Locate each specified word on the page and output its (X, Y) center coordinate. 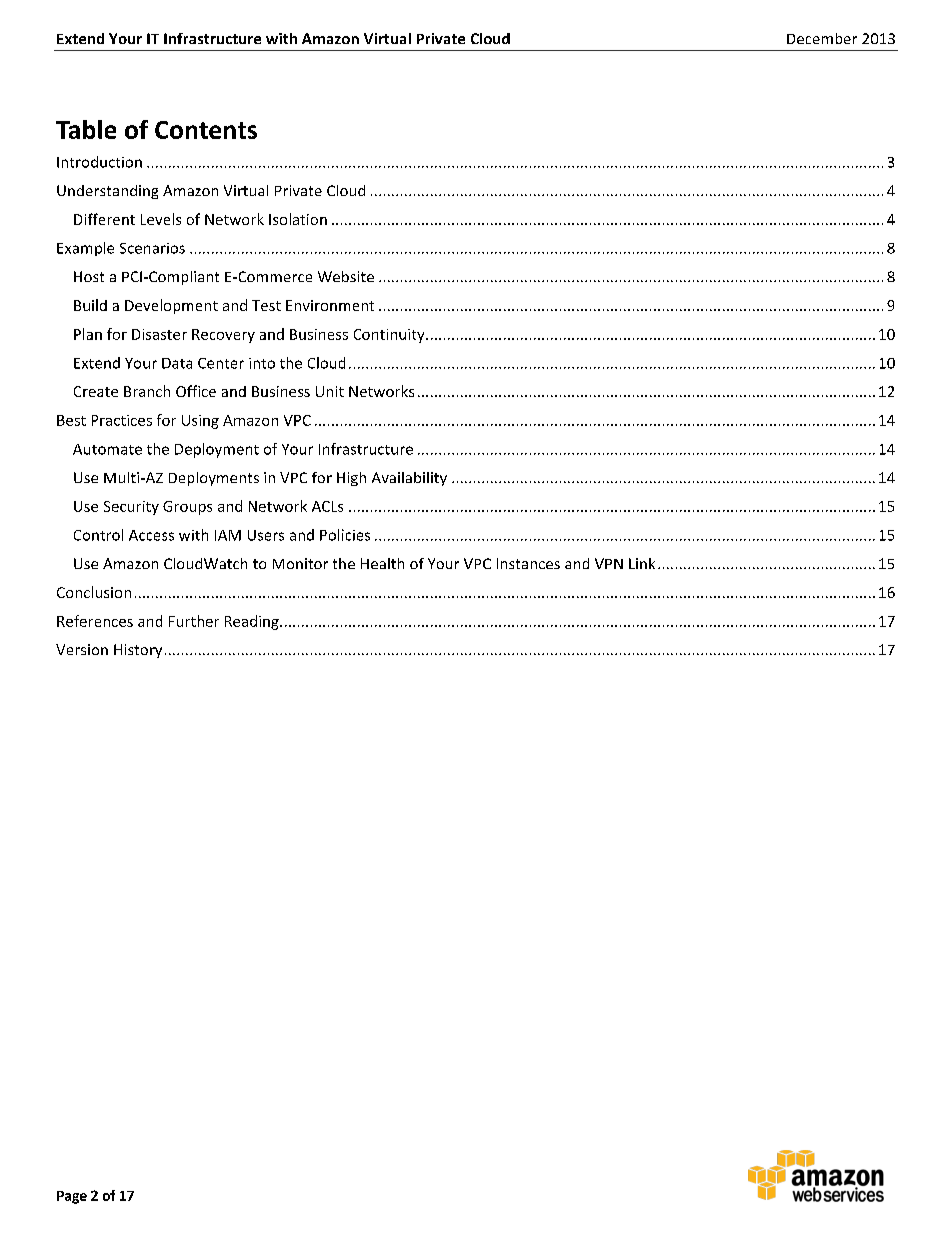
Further (194, 621)
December (822, 38)
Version (82, 649)
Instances (528, 563)
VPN (609, 563)
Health (382, 563)
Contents (206, 130)
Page (72, 1197)
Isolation (298, 219)
